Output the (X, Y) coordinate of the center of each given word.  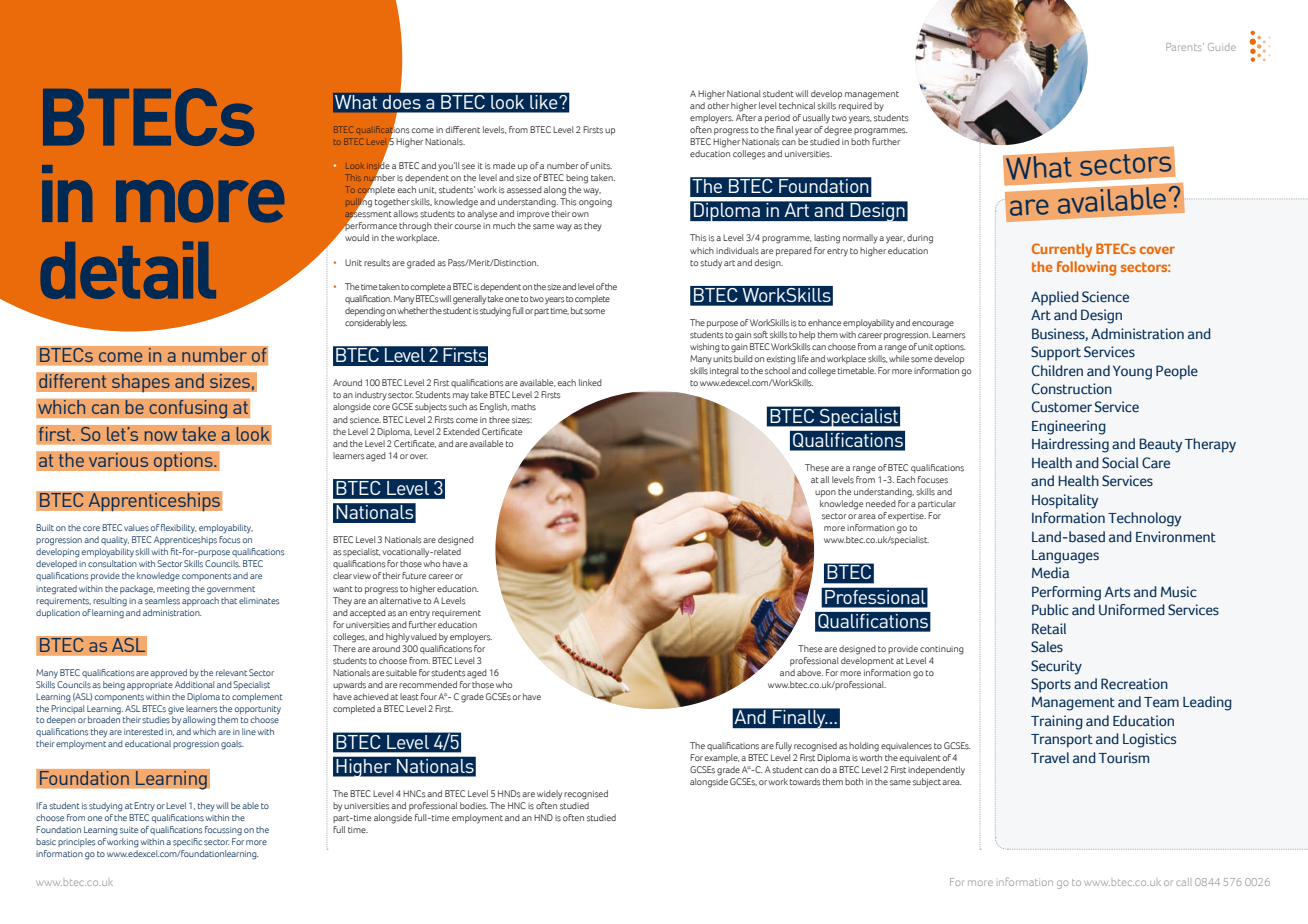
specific (187, 842)
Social (1120, 463)
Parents (1185, 47)
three (499, 419)
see (468, 167)
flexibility (178, 529)
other (718, 104)
